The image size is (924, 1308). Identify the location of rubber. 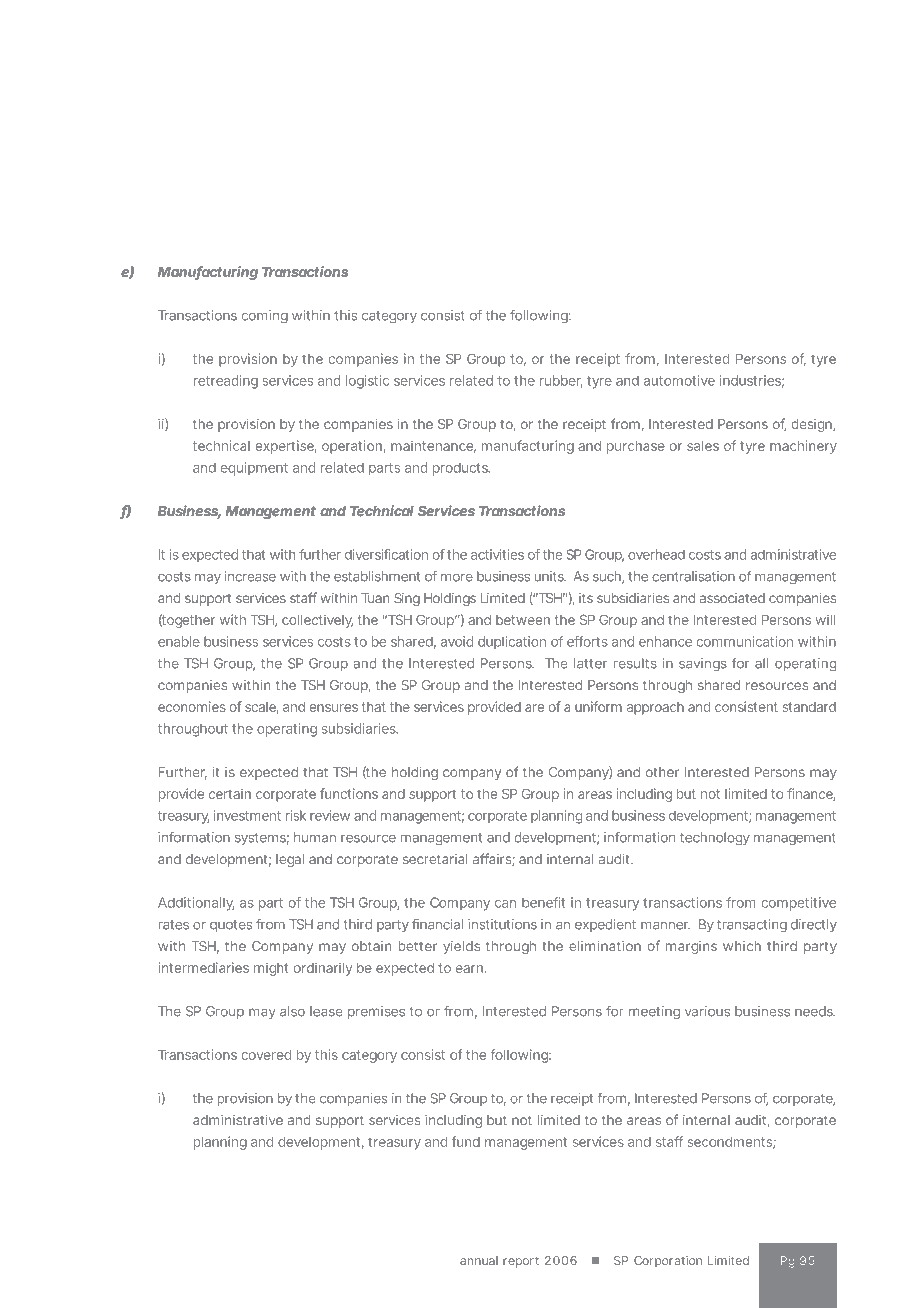
(561, 381).
